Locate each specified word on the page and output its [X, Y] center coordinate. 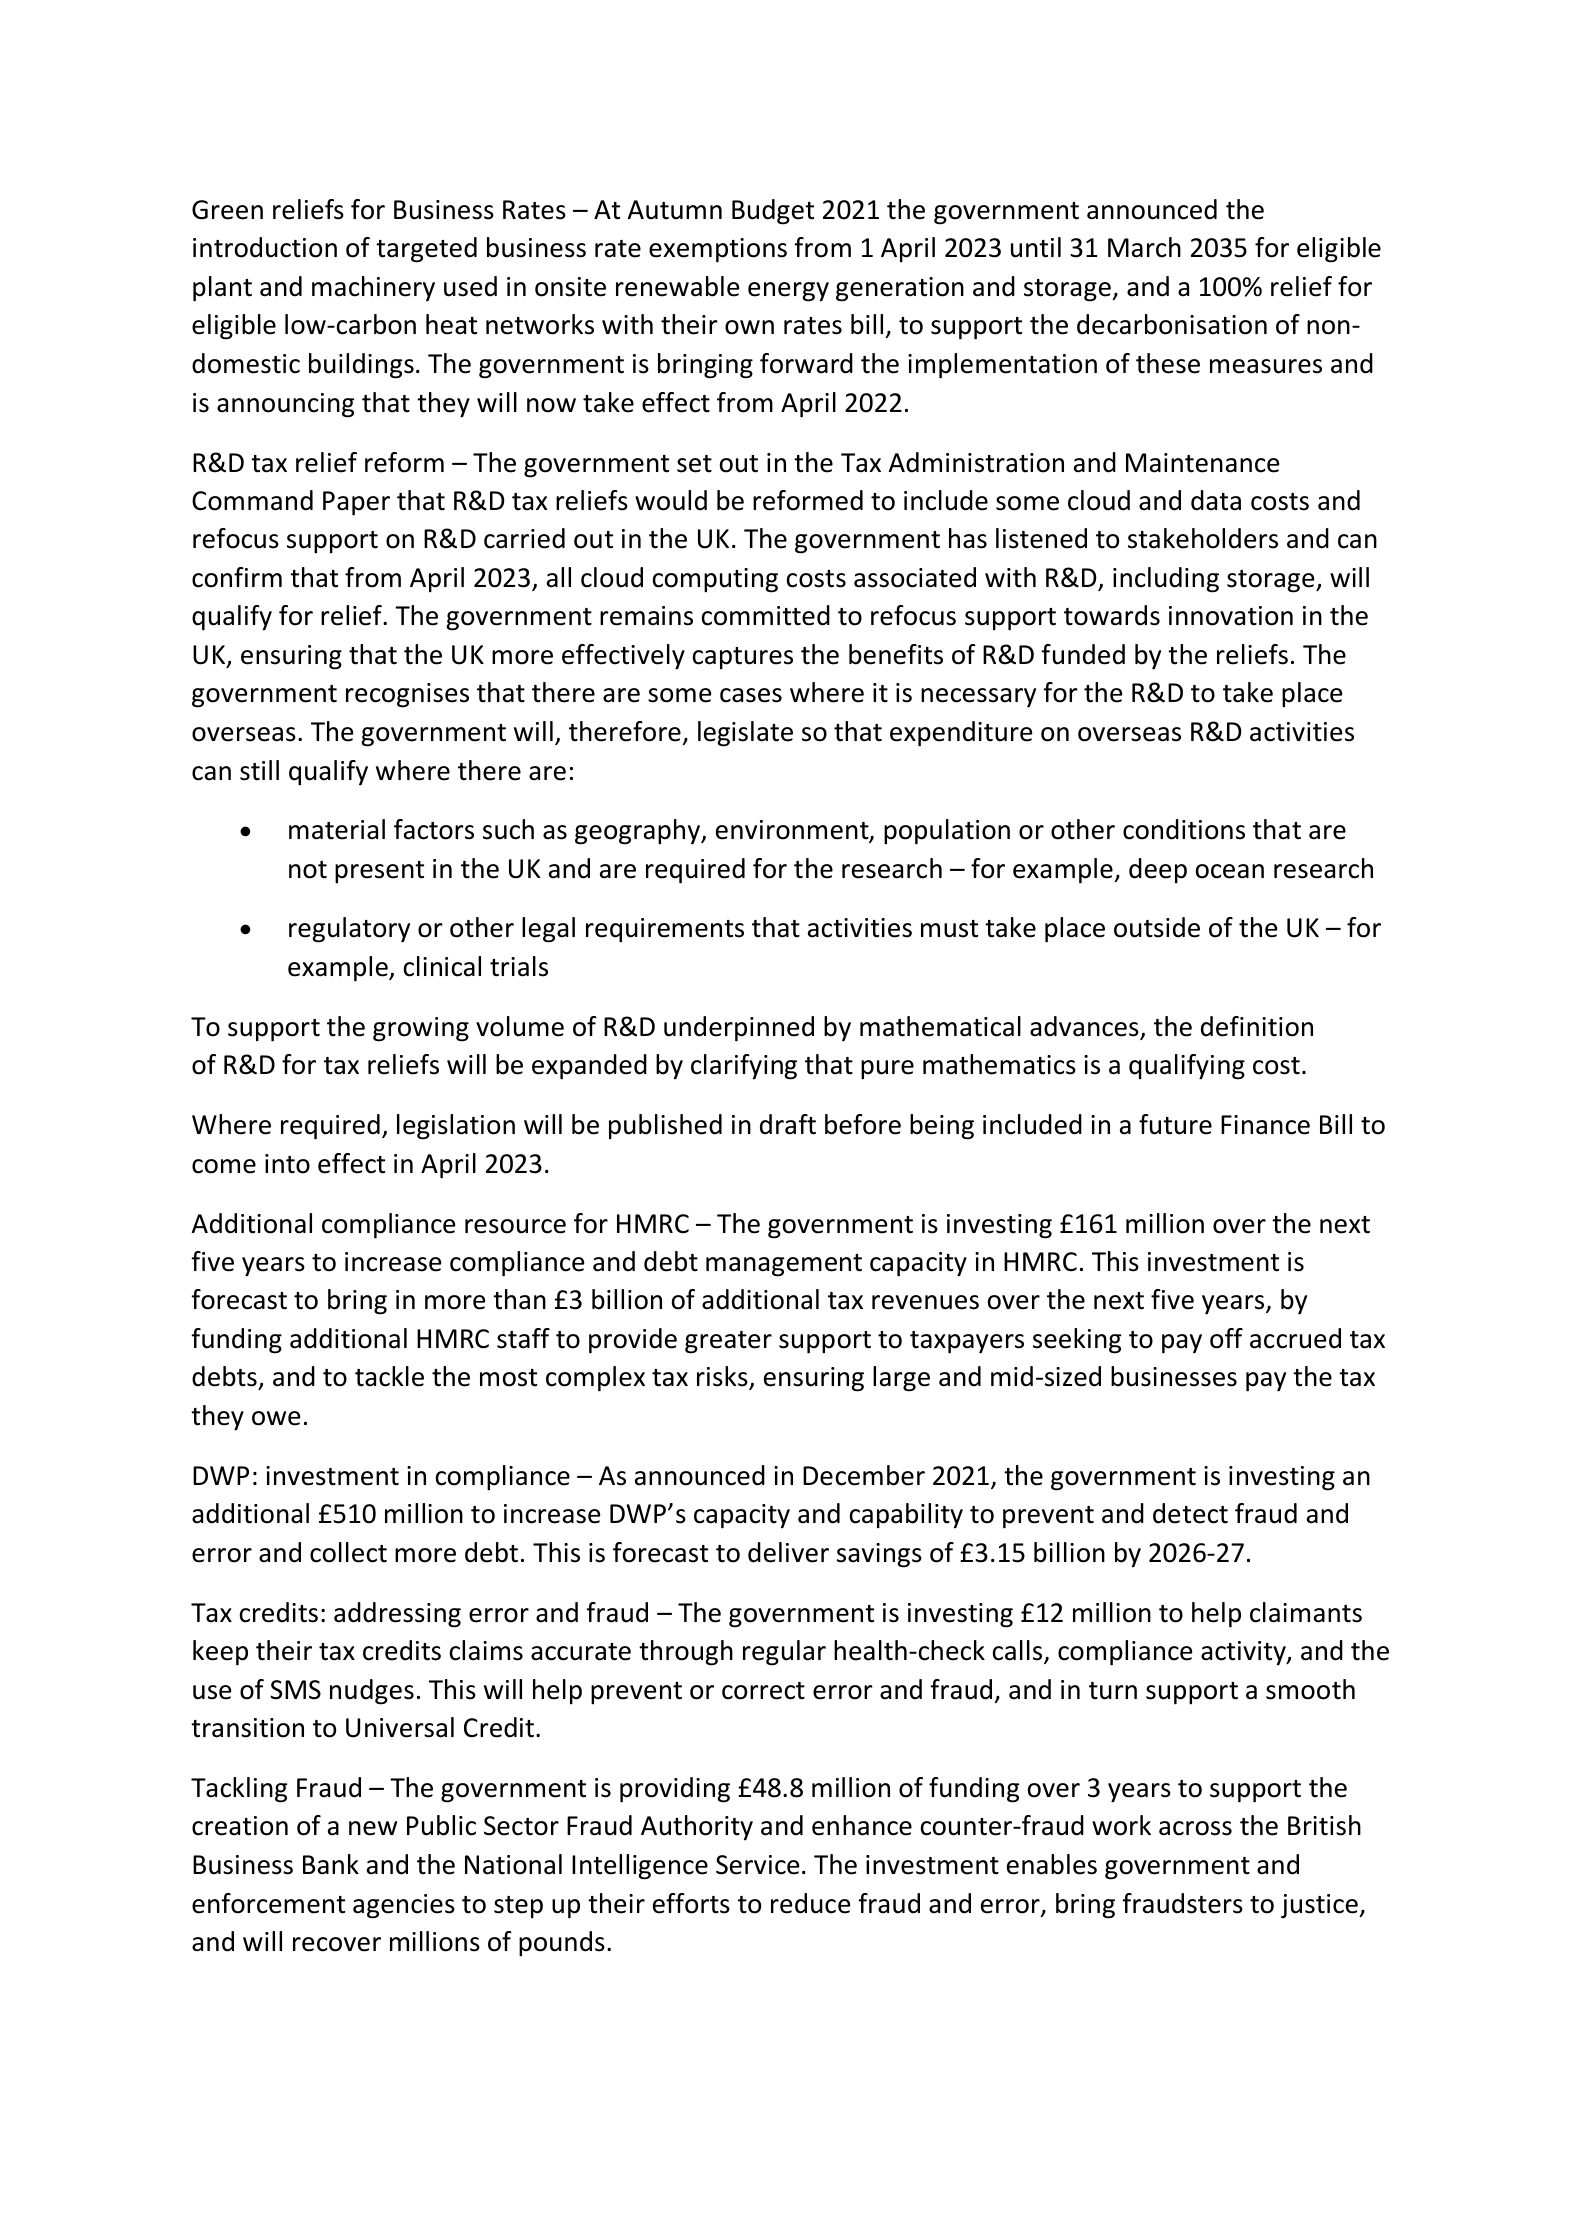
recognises [407, 695]
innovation [1231, 616]
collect [348, 1552]
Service [757, 1865]
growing [421, 1029]
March [1144, 247]
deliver [788, 1552]
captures [743, 658]
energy [788, 292]
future [1175, 1124]
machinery [373, 289]
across [1195, 1828]
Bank [331, 1864]
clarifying [744, 1067]
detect [1190, 1513]
